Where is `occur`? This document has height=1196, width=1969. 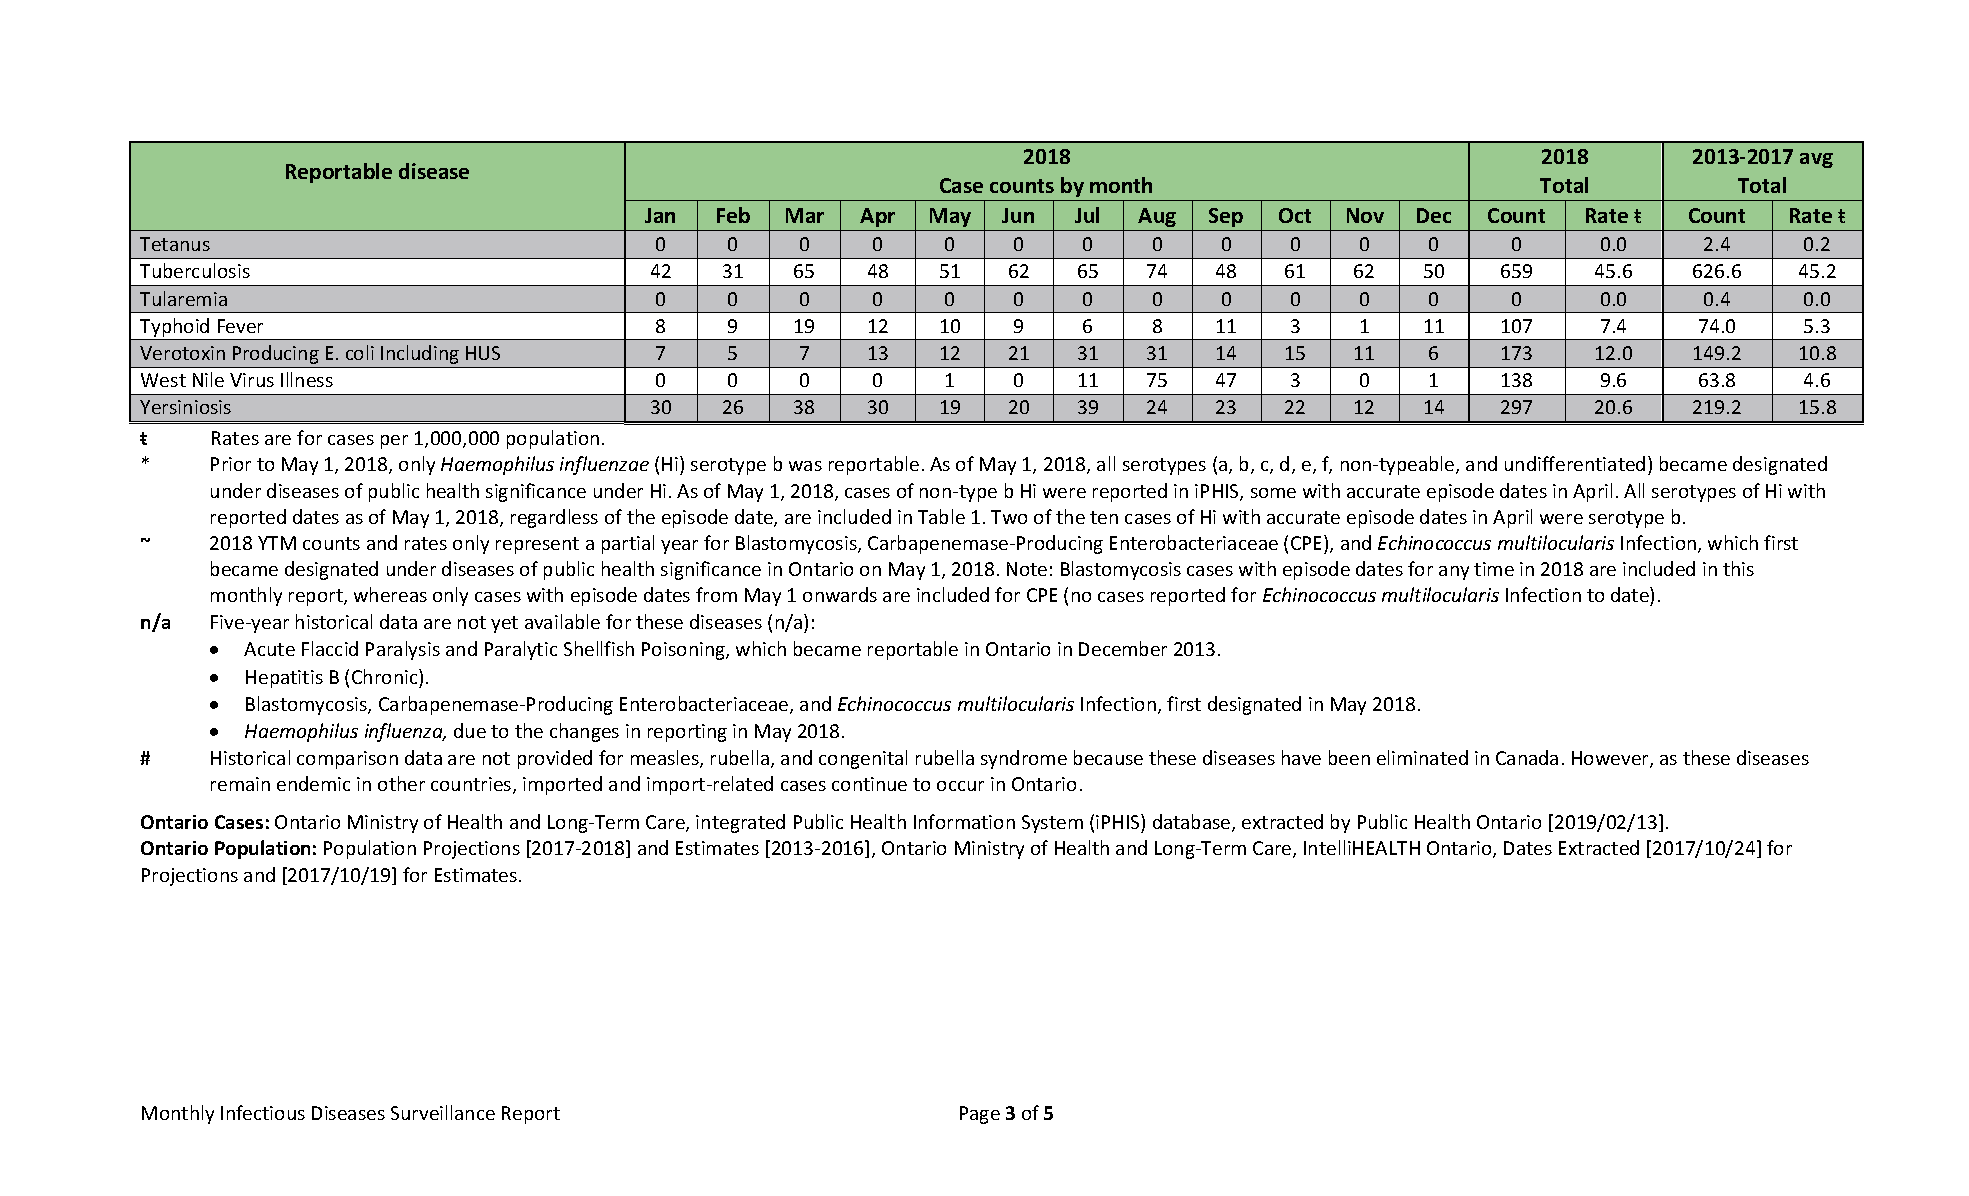
occur is located at coordinates (960, 786).
